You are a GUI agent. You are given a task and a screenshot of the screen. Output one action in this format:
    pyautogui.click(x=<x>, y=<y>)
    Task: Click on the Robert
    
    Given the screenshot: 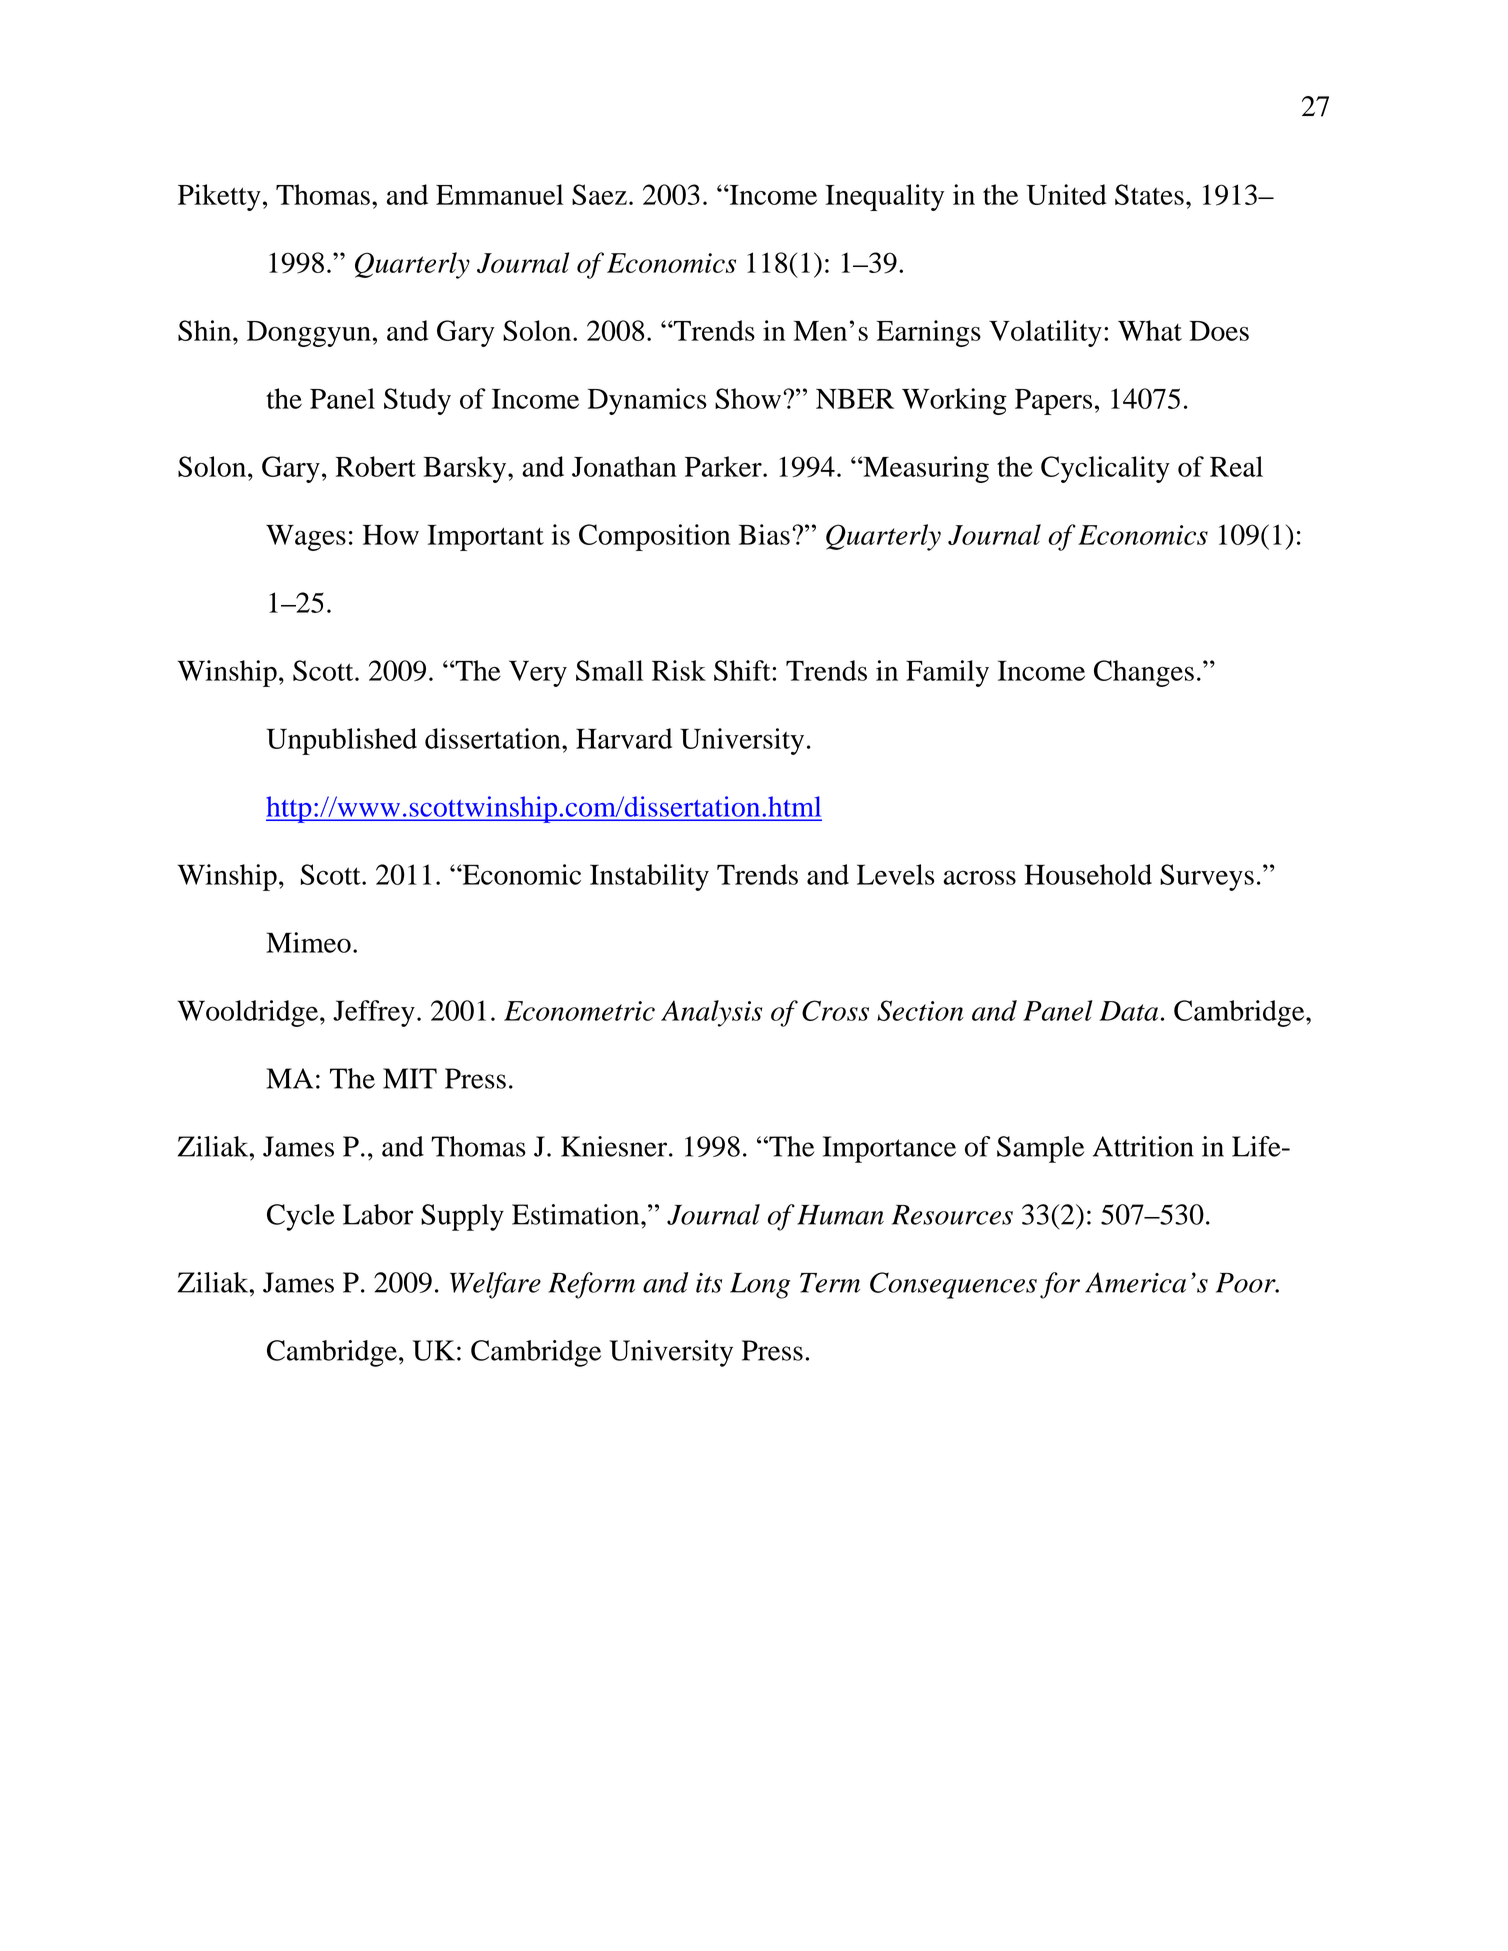 What is the action you would take?
    pyautogui.click(x=376, y=466)
